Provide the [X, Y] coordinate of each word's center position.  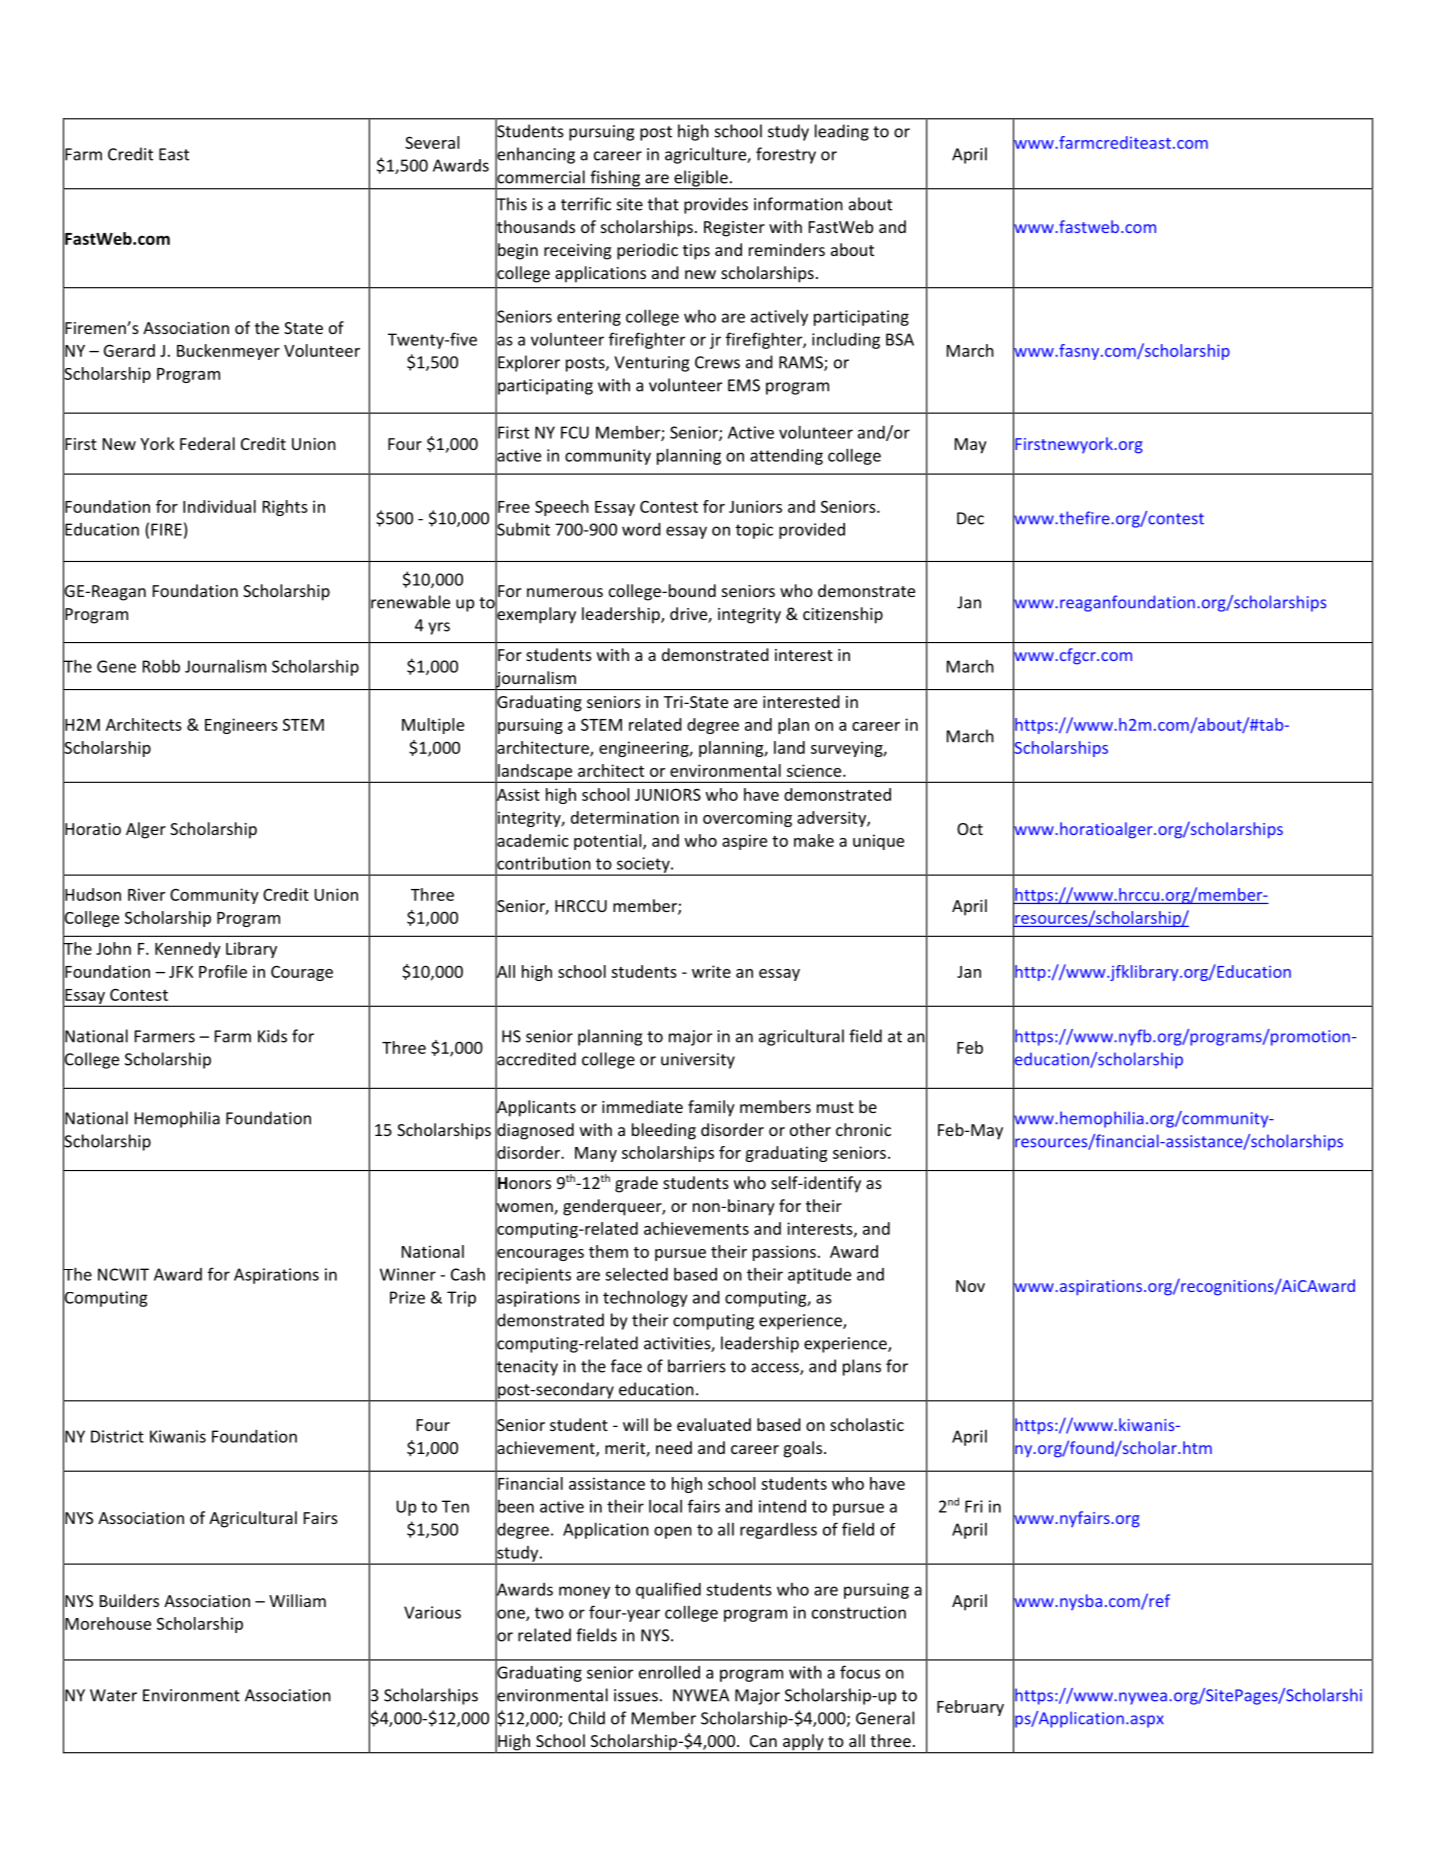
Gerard [129, 350]
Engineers [241, 726]
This [511, 204]
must [835, 1107]
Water [113, 1695]
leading [842, 132]
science [815, 770]
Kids [272, 1036]
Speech [562, 508]
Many [596, 1154]
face [626, 1366]
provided [812, 531]
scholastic [867, 1424]
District [117, 1436]
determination [625, 817]
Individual [219, 506]
